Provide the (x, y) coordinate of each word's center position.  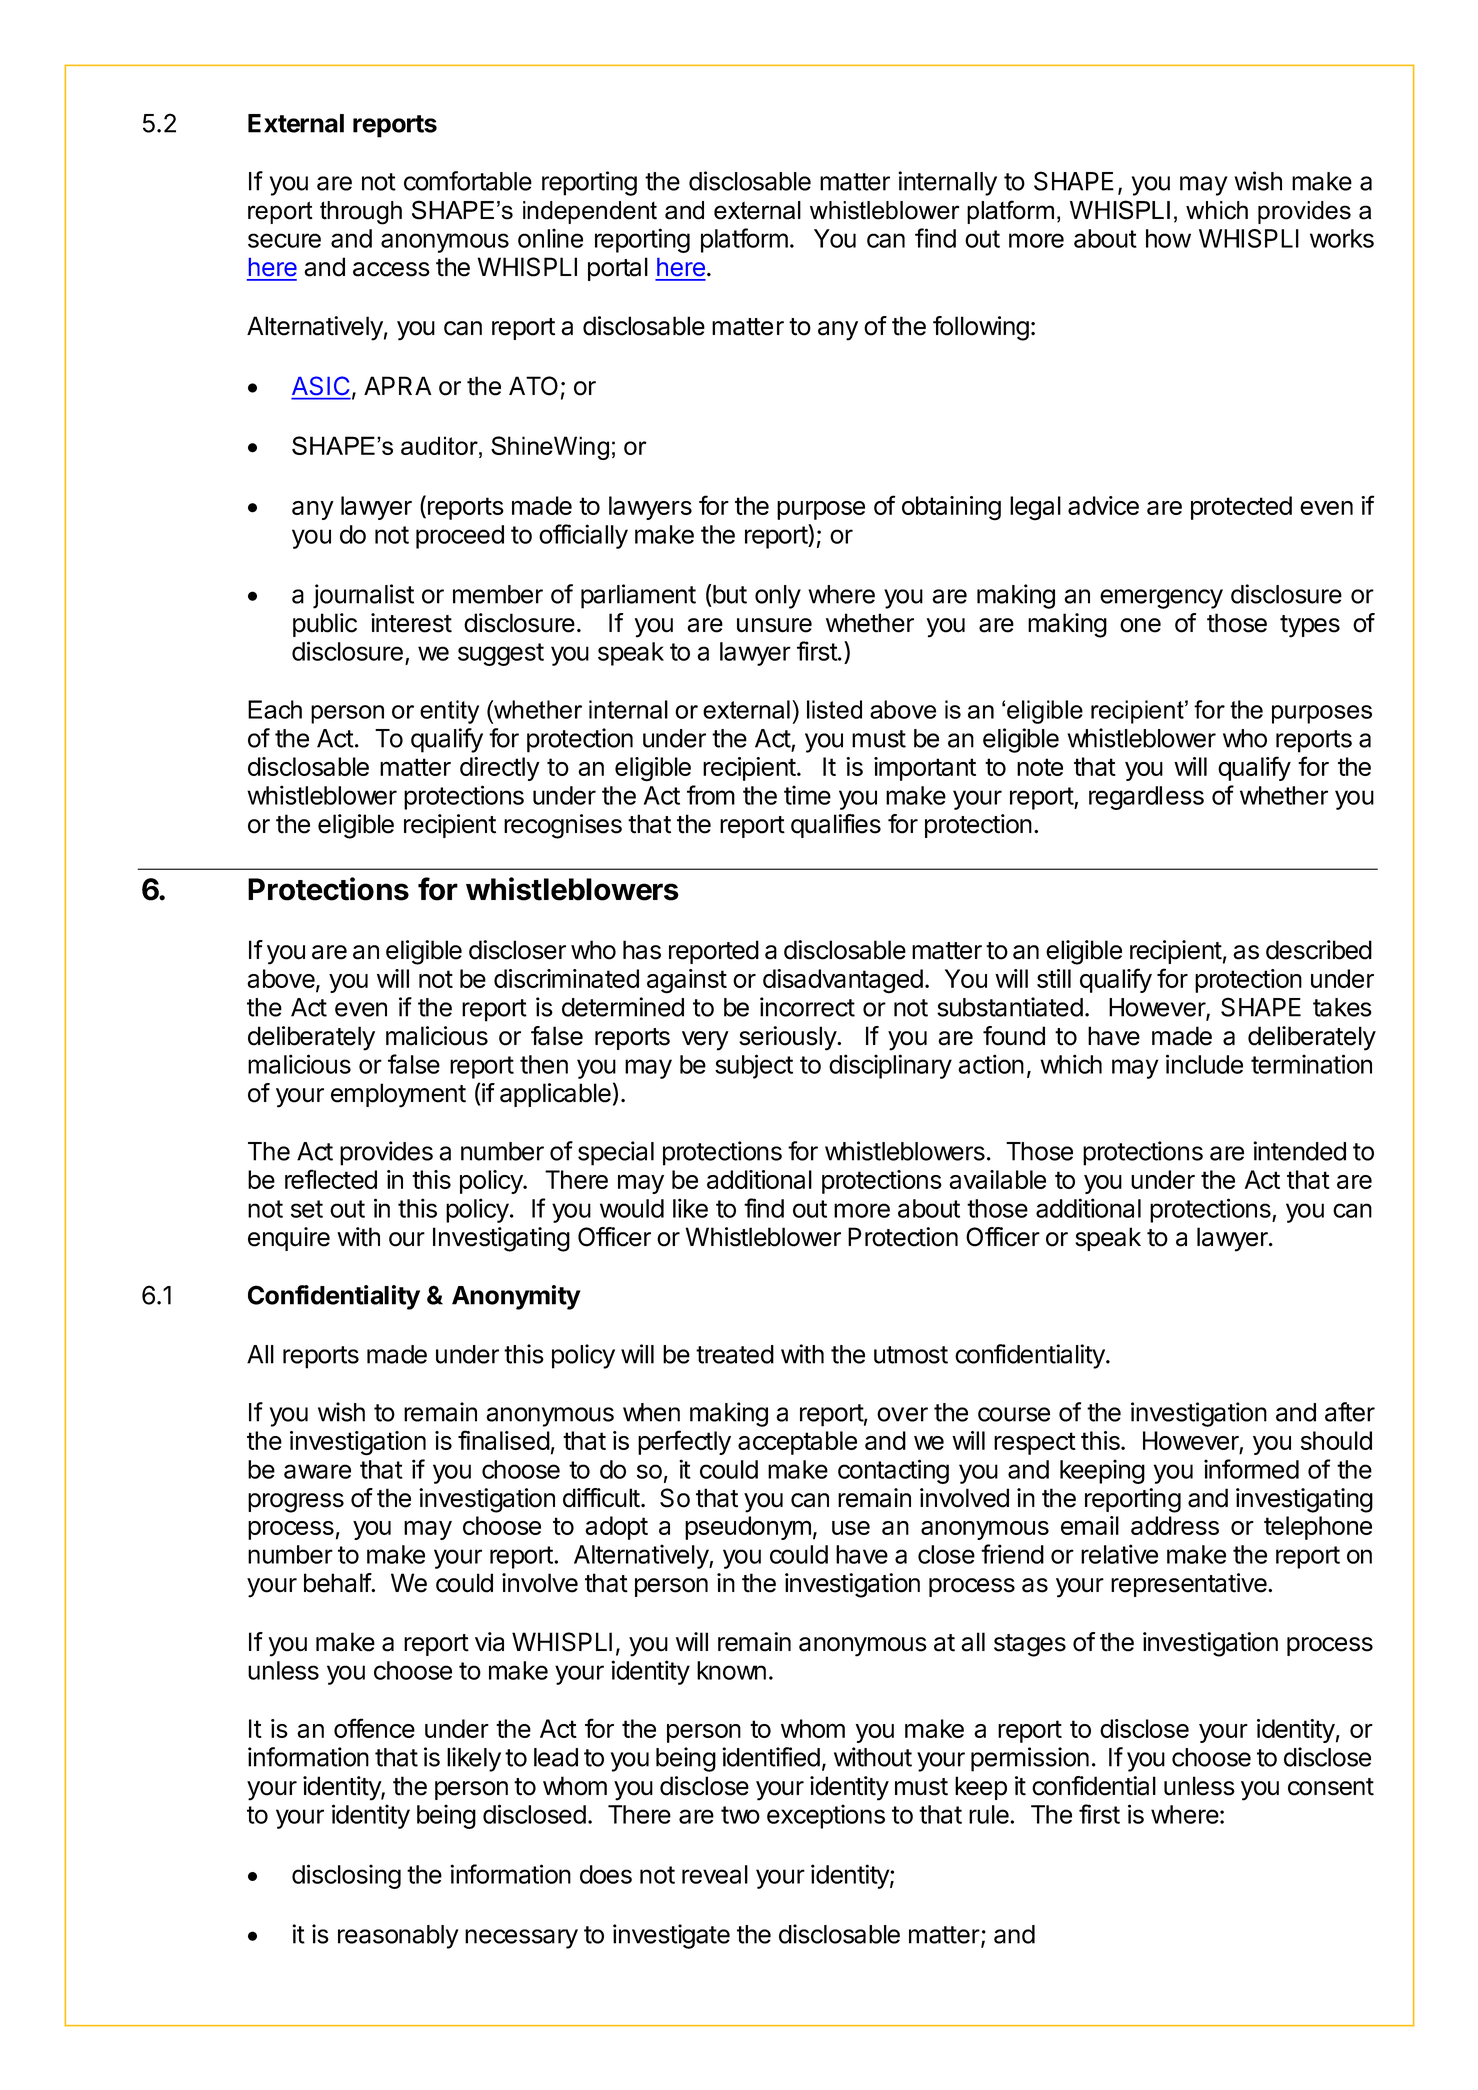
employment (398, 1095)
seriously (788, 1038)
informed (1251, 1469)
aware (317, 1471)
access (391, 269)
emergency (1161, 599)
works (1342, 238)
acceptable (797, 1443)
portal (618, 269)
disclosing (346, 1876)
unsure (774, 625)
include (1204, 1064)
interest (411, 623)
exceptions (826, 1816)
